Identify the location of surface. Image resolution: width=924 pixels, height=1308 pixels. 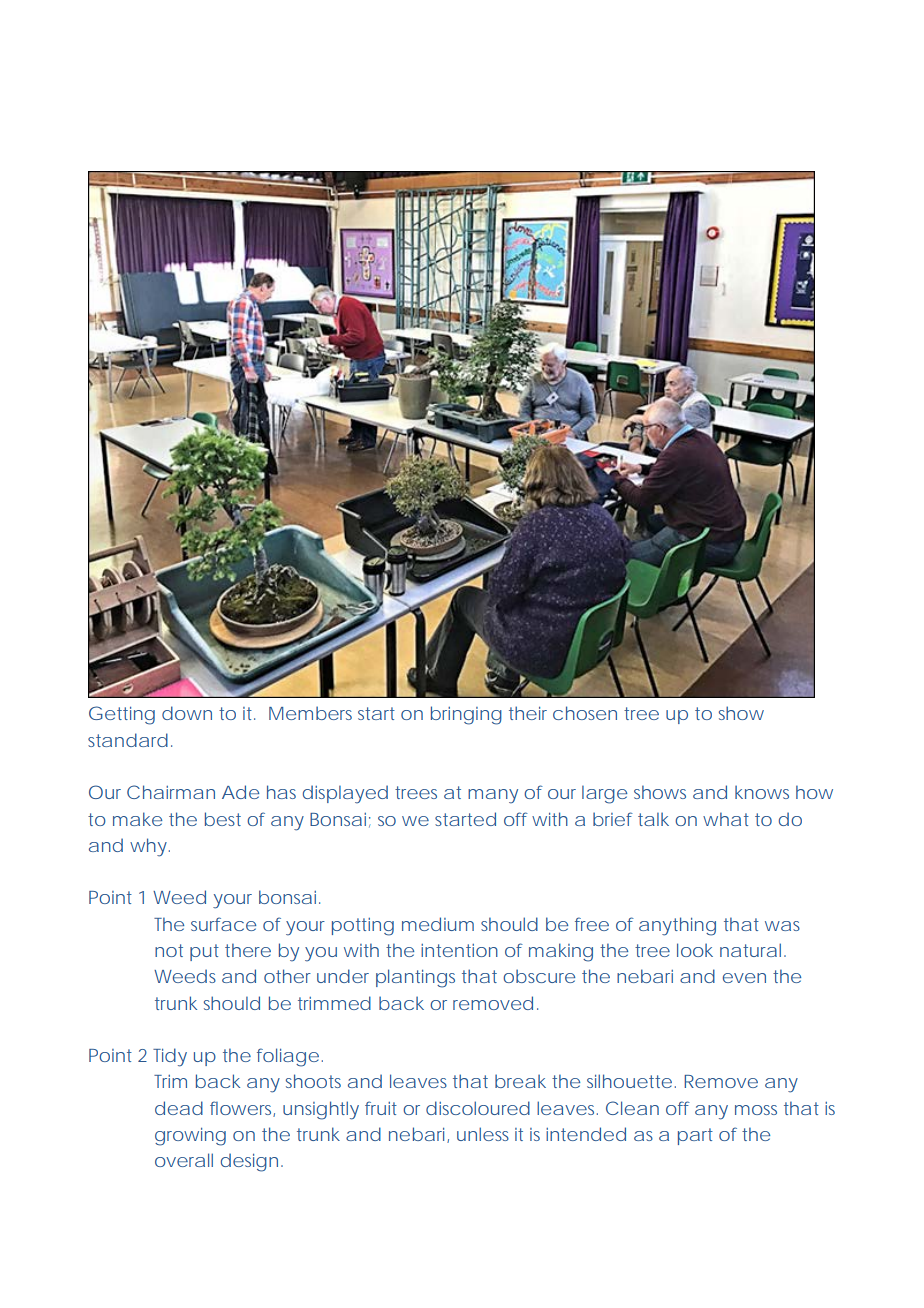
(223, 924).
